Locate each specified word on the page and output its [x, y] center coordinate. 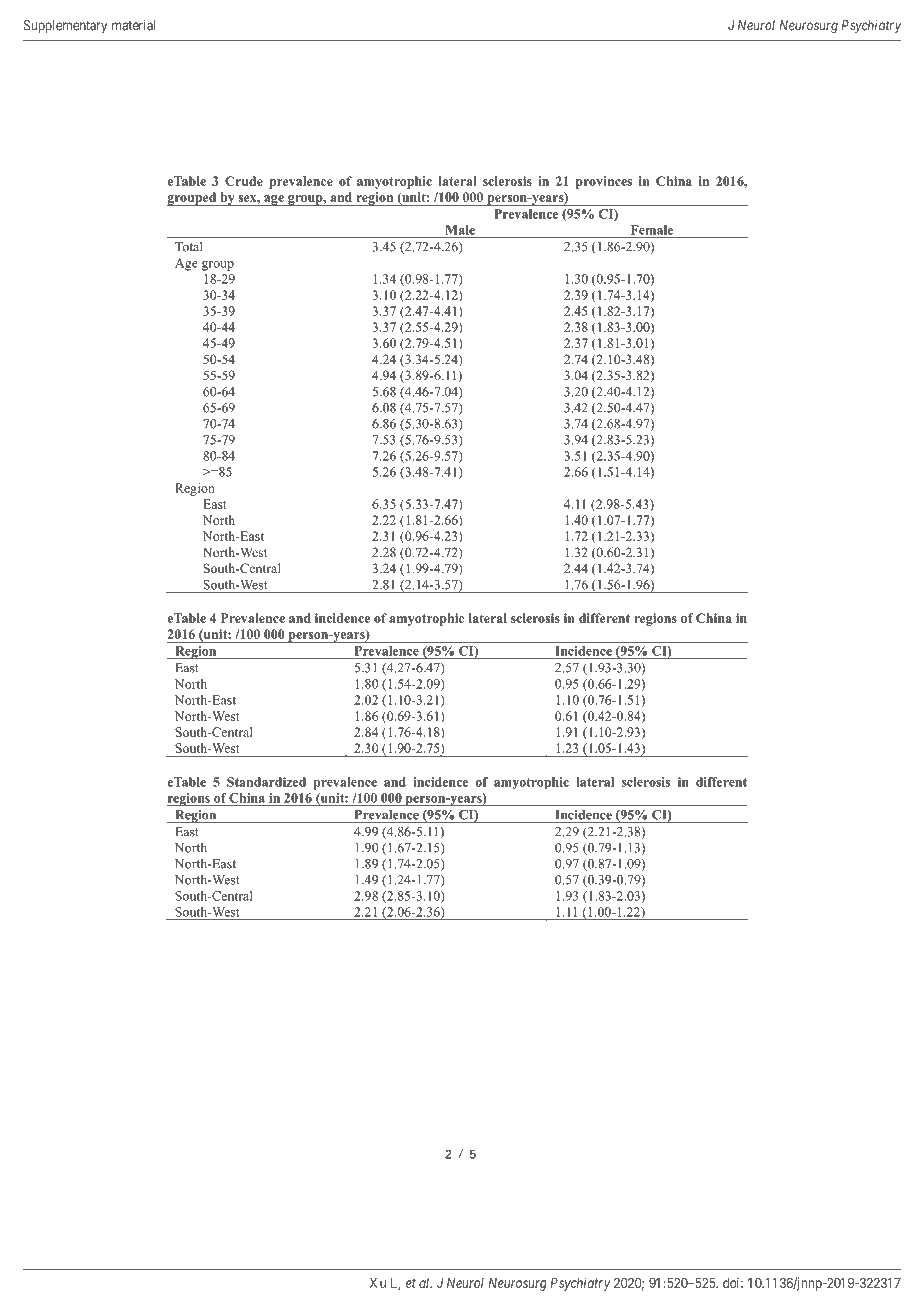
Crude [244, 181]
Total [188, 247]
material [133, 25]
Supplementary [65, 26]
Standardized [266, 782]
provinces [604, 182]
